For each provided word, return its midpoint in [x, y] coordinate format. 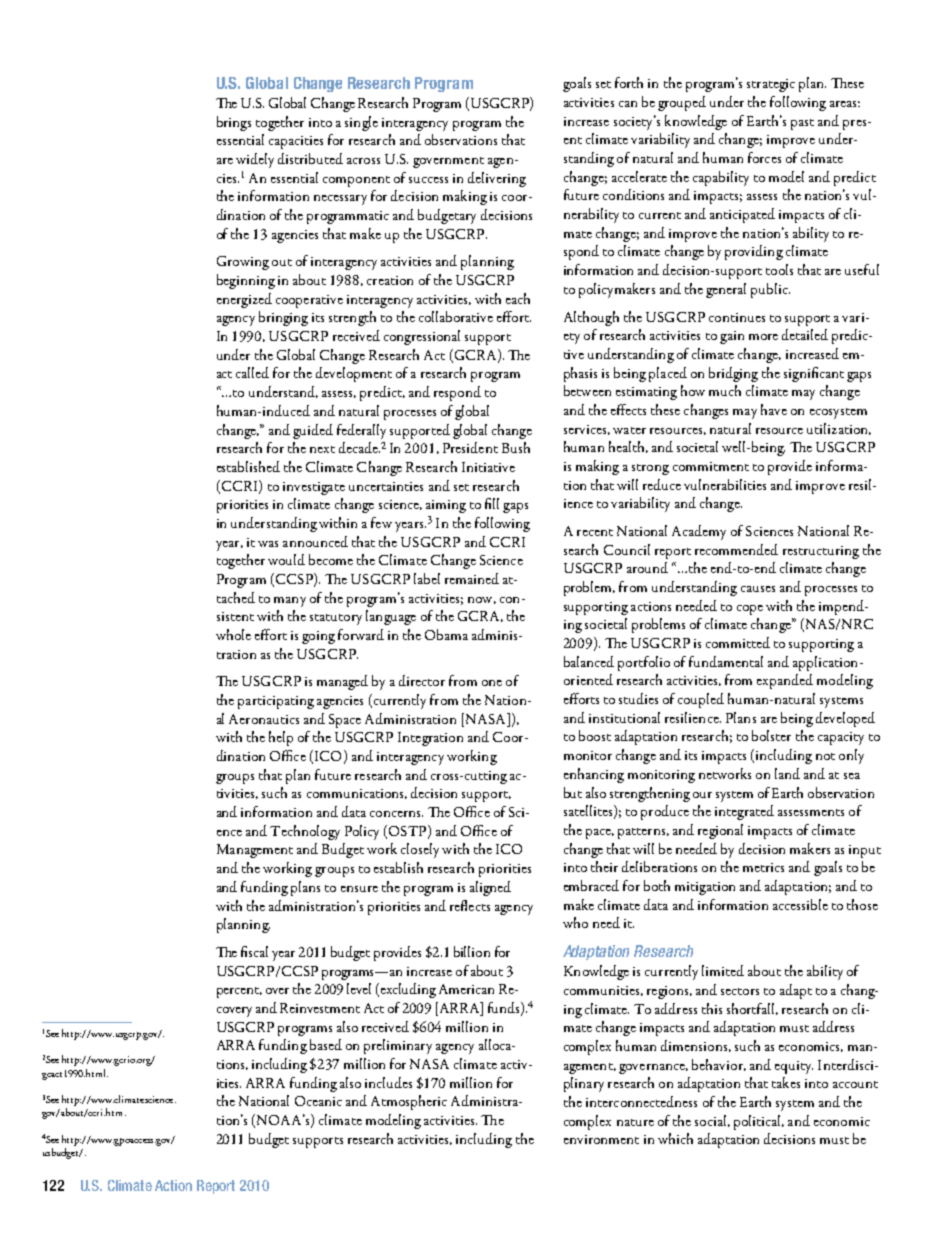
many [290, 602]
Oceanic [318, 1101]
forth [629, 82]
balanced [589, 661]
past [802, 124]
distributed [310, 158]
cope [750, 610]
